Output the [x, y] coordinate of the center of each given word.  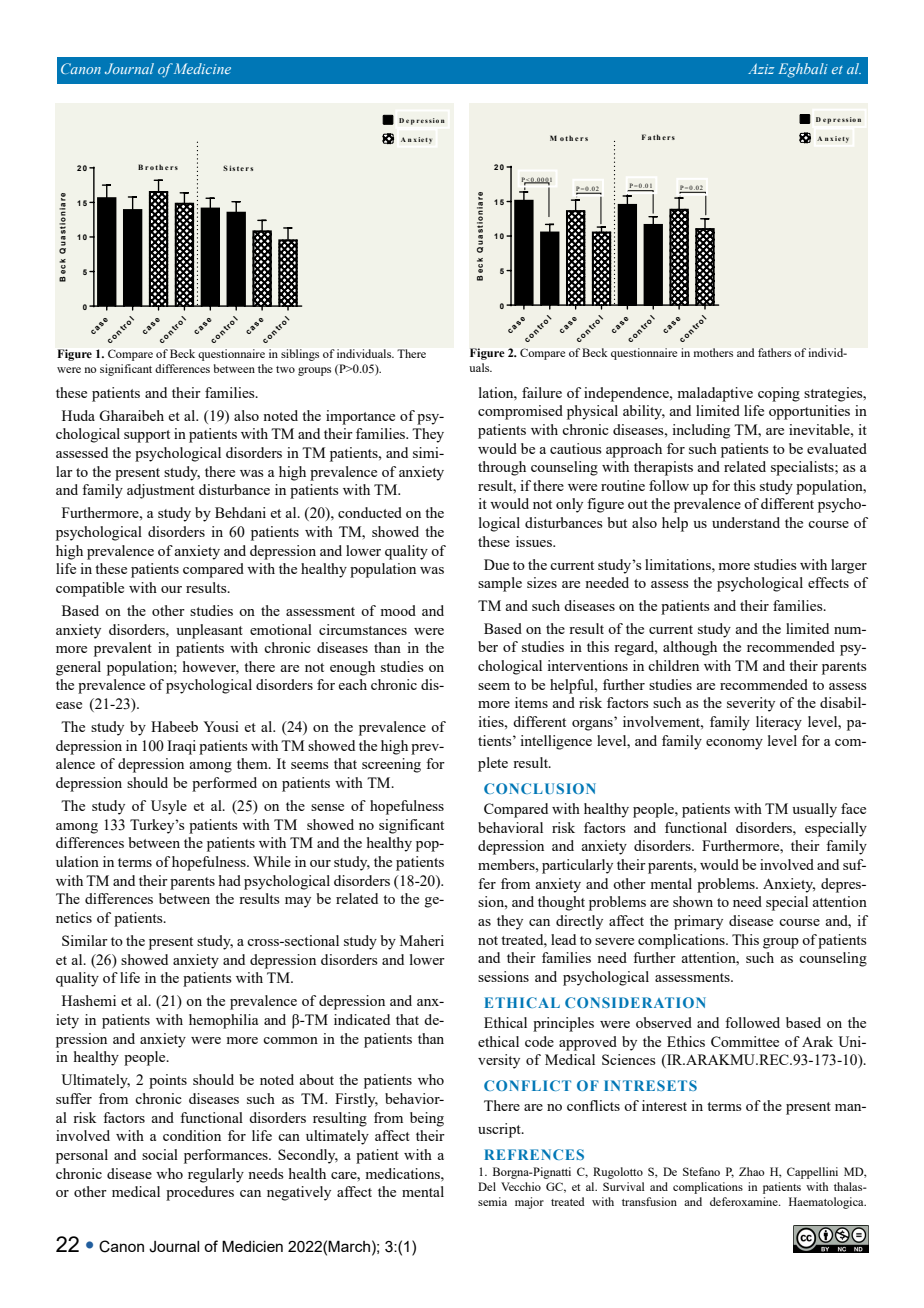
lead [563, 939]
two [285, 369]
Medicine [202, 68]
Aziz [761, 69]
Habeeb [174, 726]
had [230, 880]
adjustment [161, 491]
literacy [779, 723]
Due [496, 564]
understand [746, 522]
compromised [520, 412]
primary [698, 922]
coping [779, 394]
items [531, 702]
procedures [200, 1193]
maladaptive [715, 394]
